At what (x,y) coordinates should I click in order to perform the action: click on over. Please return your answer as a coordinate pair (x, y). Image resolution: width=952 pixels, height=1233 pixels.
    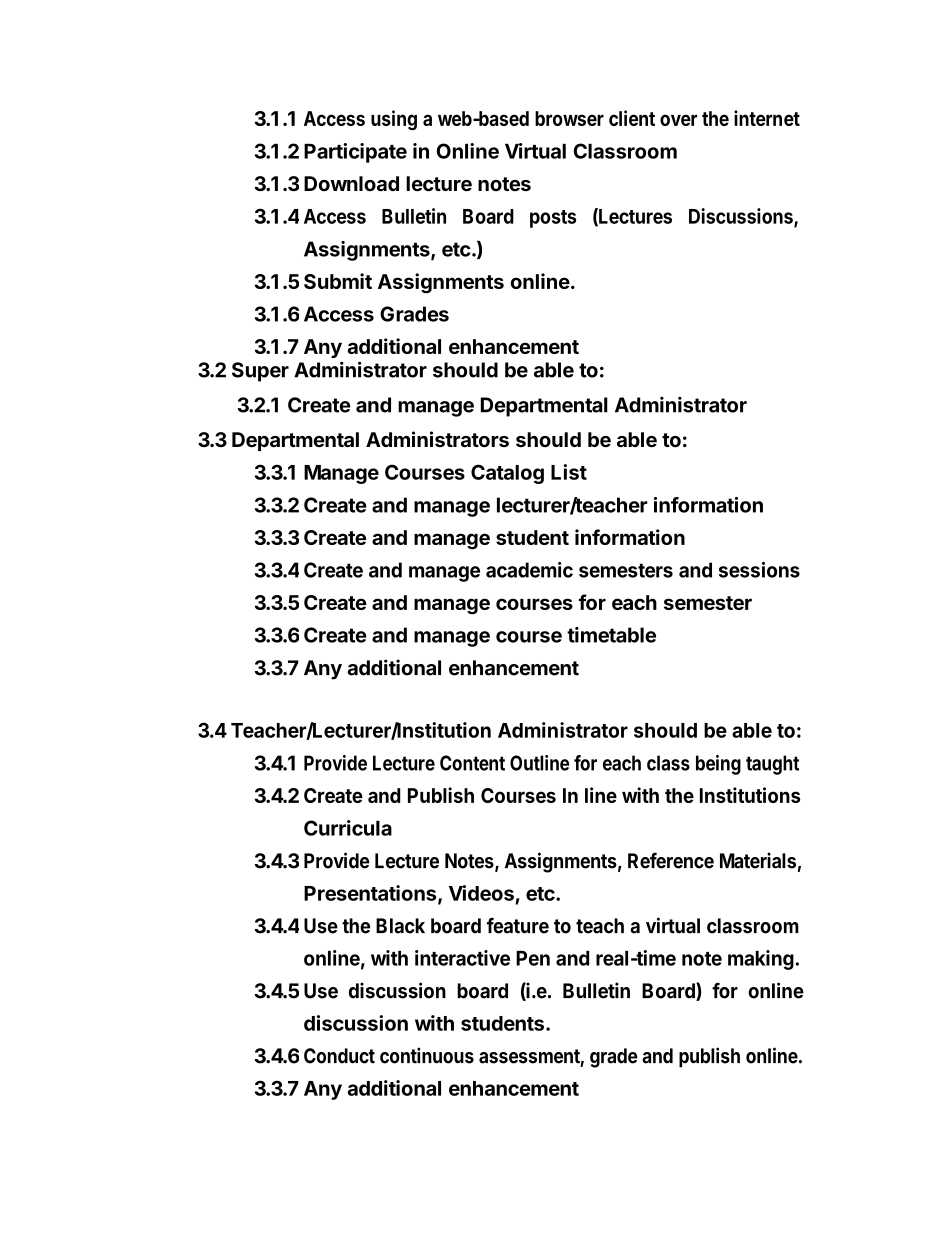
    Looking at the image, I should click on (678, 120).
